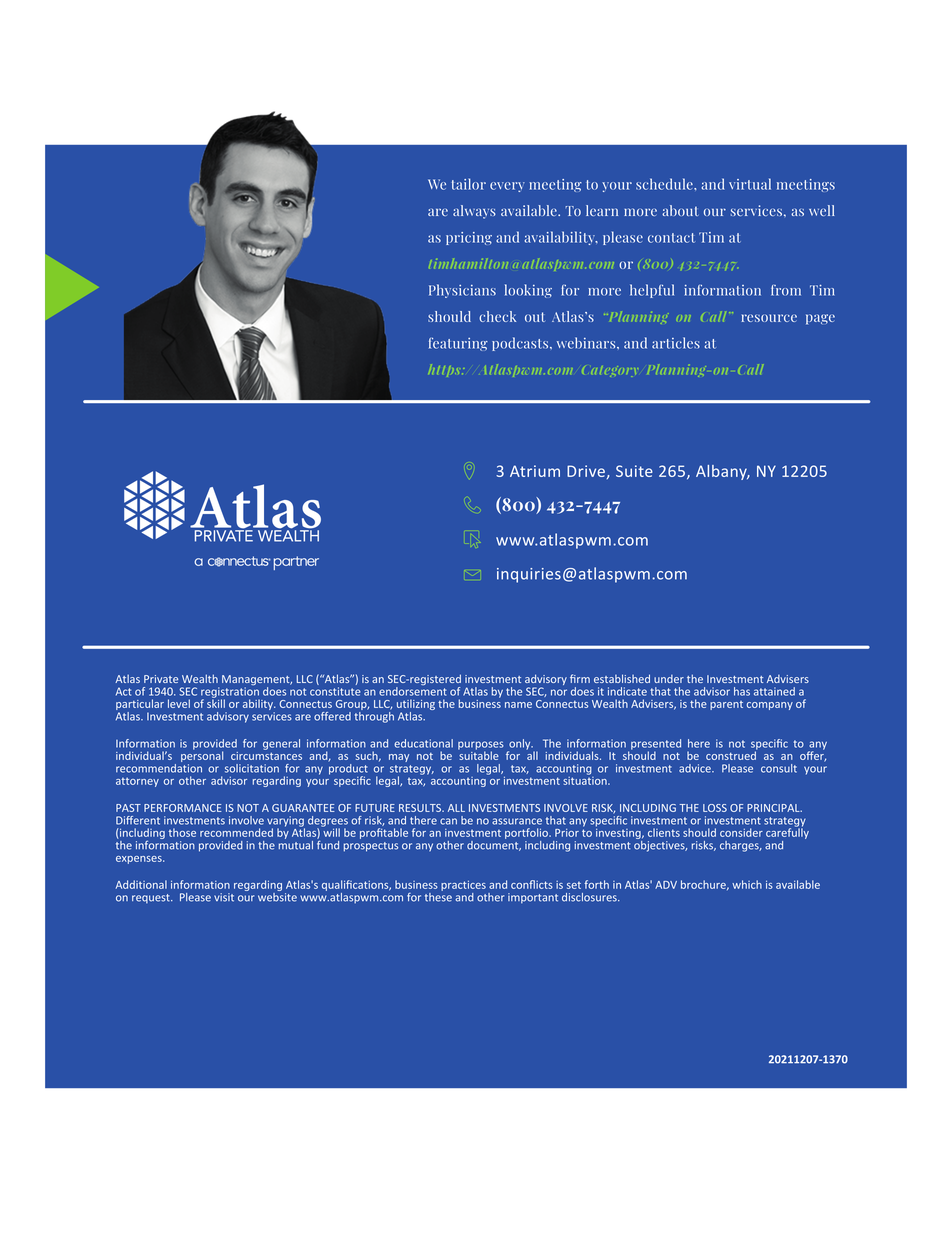 This screenshot has height=1233, width=952. I want to click on Atrium, so click(535, 471).
